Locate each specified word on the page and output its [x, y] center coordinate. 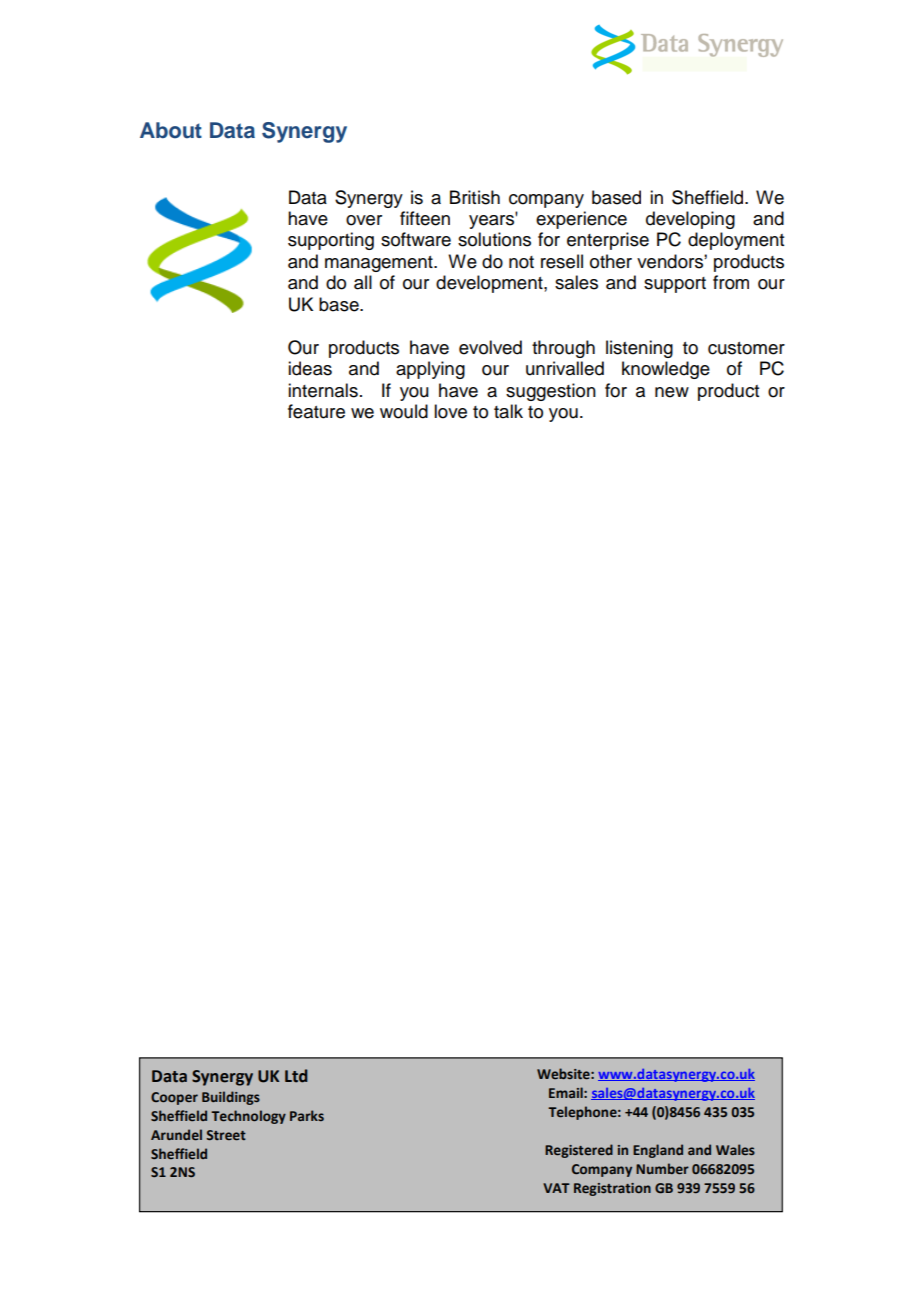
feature [316, 411]
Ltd [296, 1076]
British [475, 197]
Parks [307, 1115]
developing [690, 220]
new [672, 392]
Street [226, 1135]
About [171, 130]
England [658, 1151]
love [450, 411]
